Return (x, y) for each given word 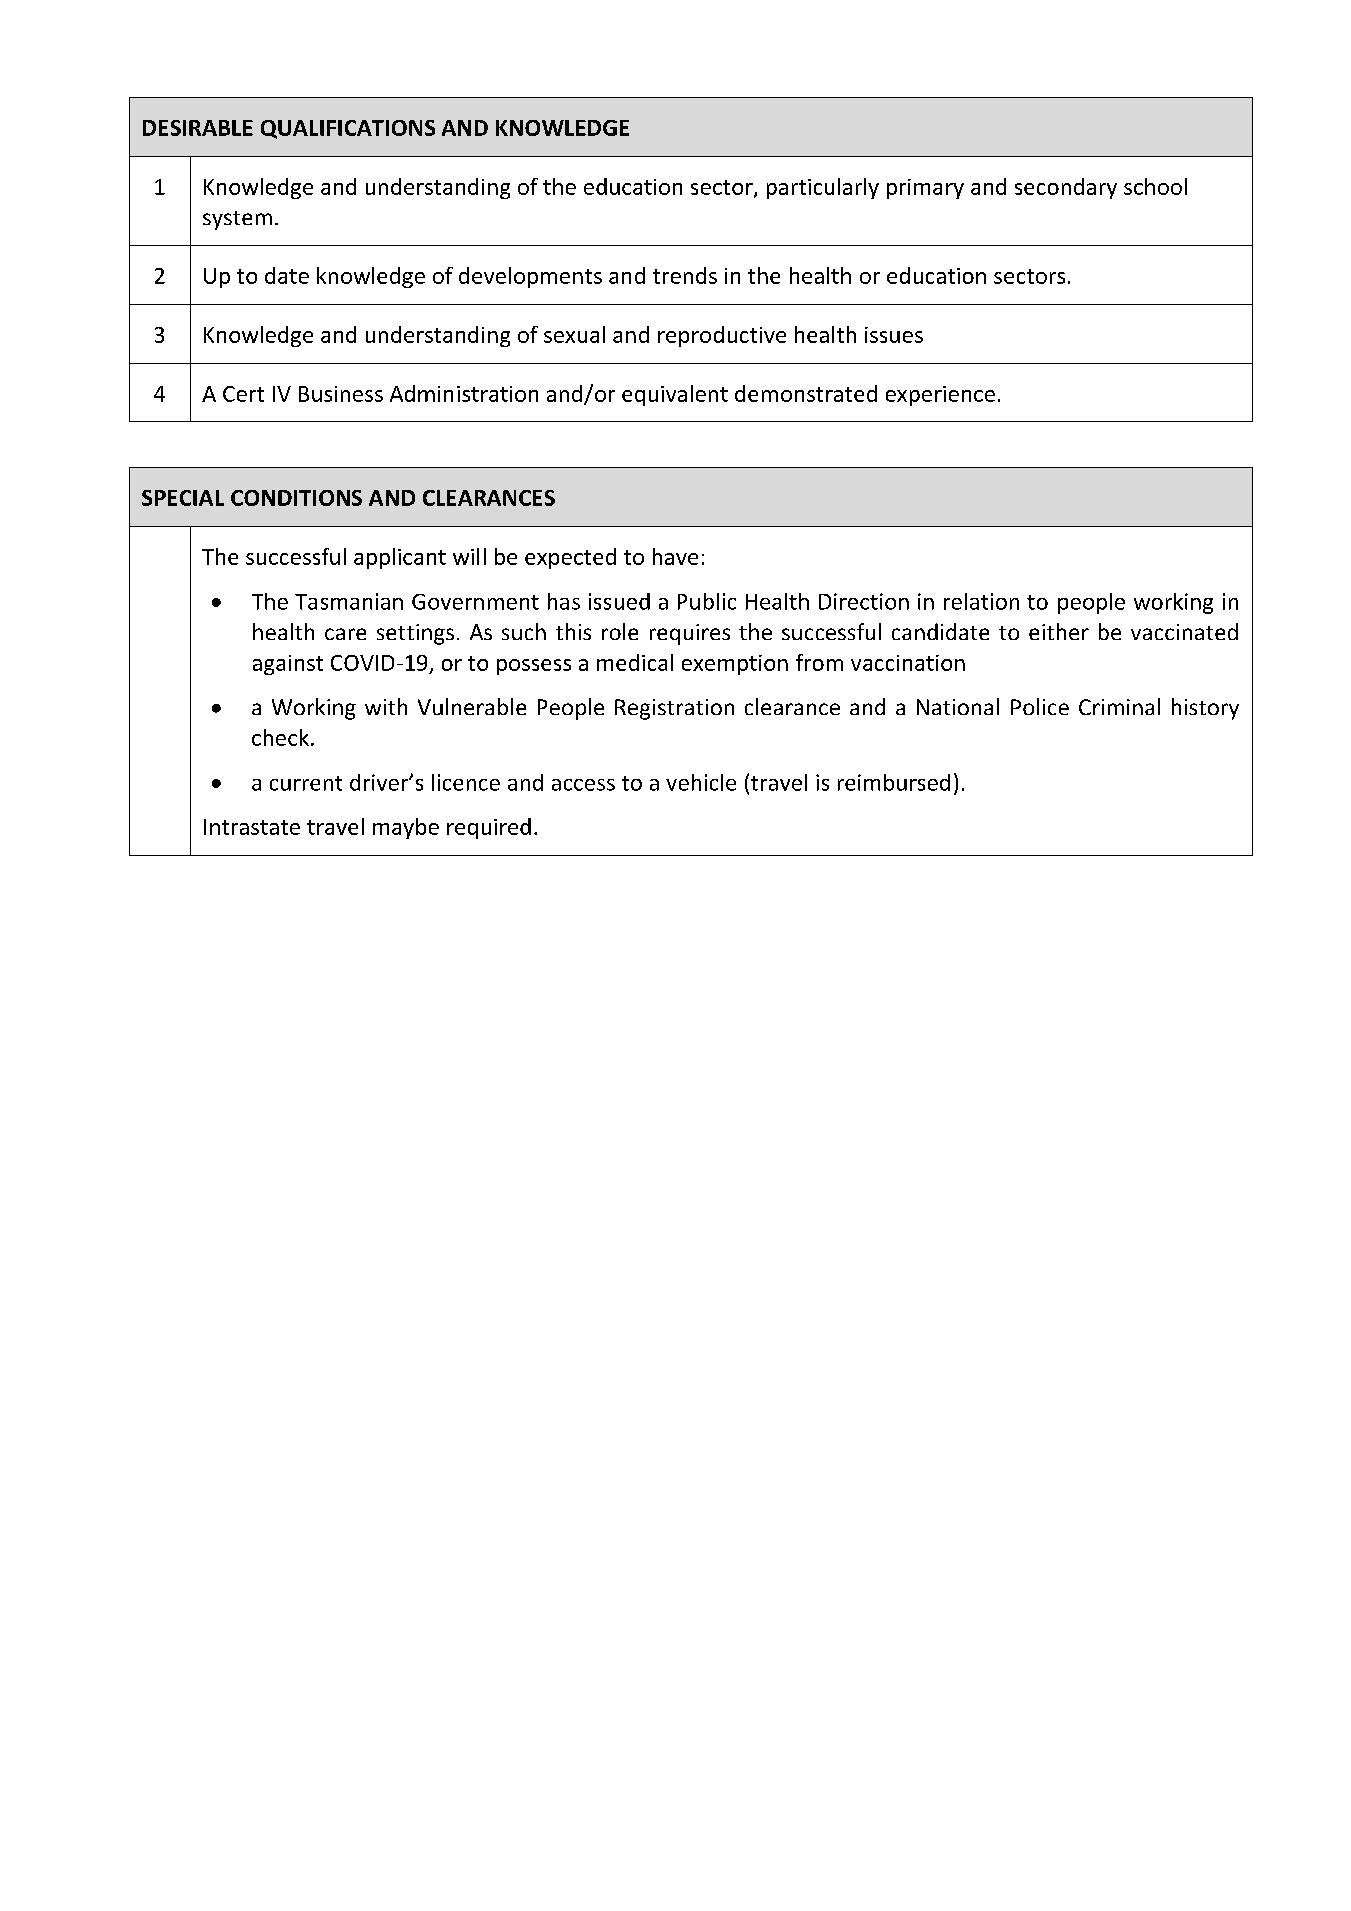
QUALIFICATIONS (348, 129)
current (306, 783)
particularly (823, 188)
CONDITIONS (296, 498)
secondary (1066, 188)
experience (940, 396)
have (675, 556)
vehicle (701, 782)
